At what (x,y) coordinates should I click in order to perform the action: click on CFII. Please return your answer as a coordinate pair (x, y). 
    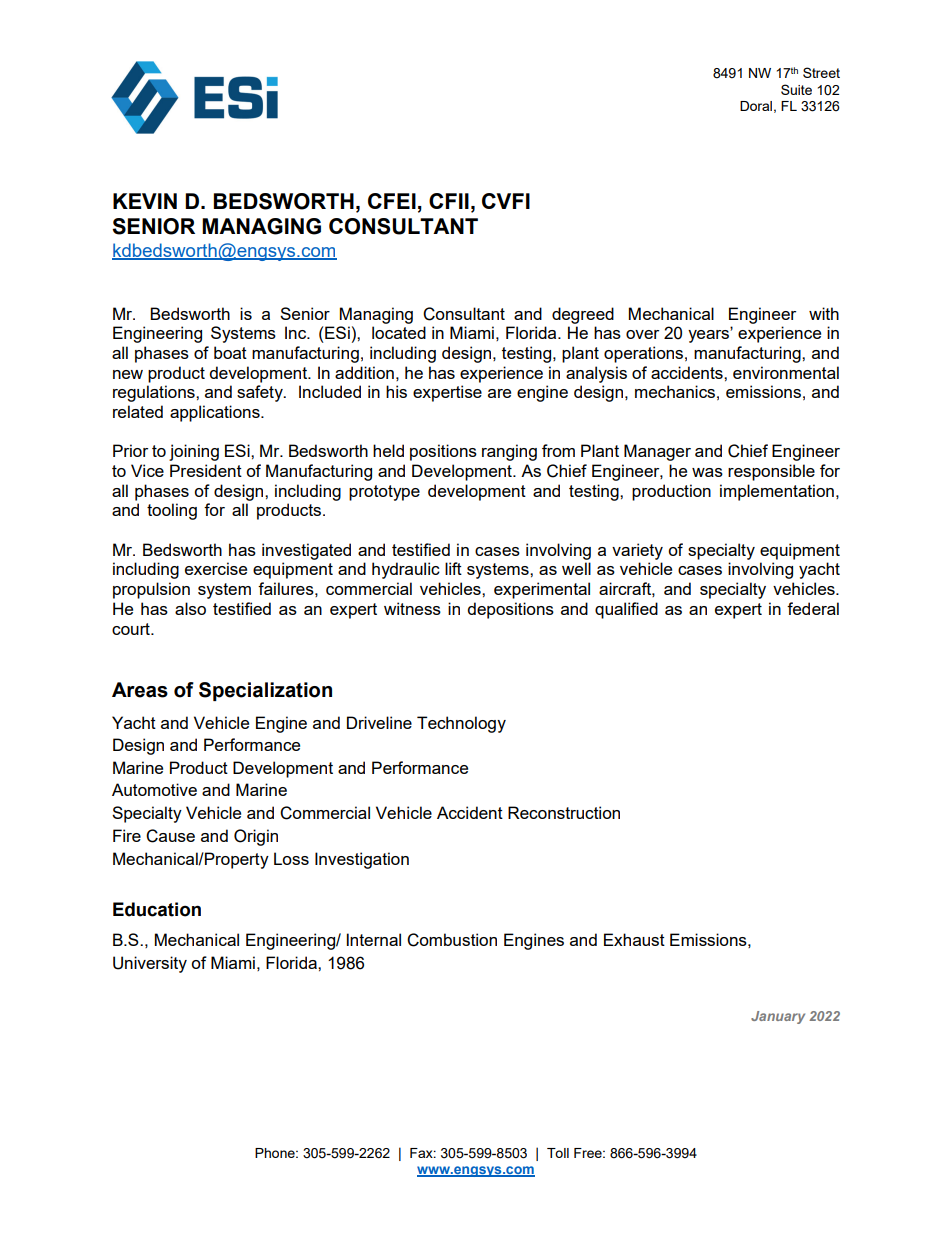
    Looking at the image, I should click on (449, 201).
